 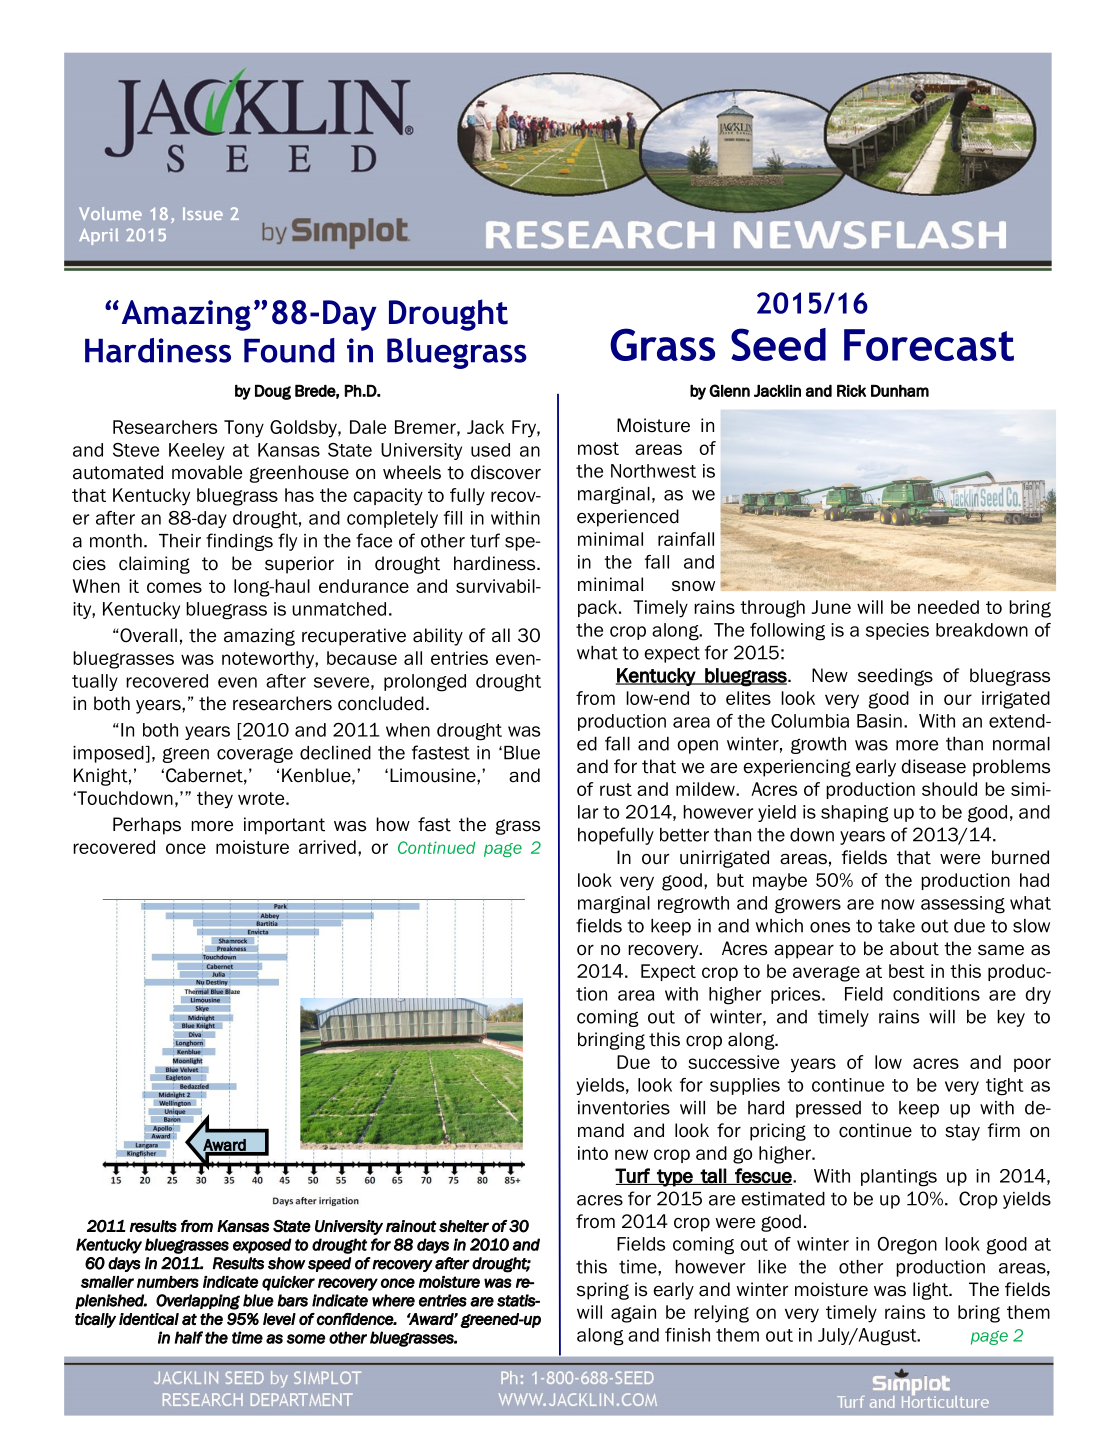 I want to click on Forecast, so click(x=929, y=345).
